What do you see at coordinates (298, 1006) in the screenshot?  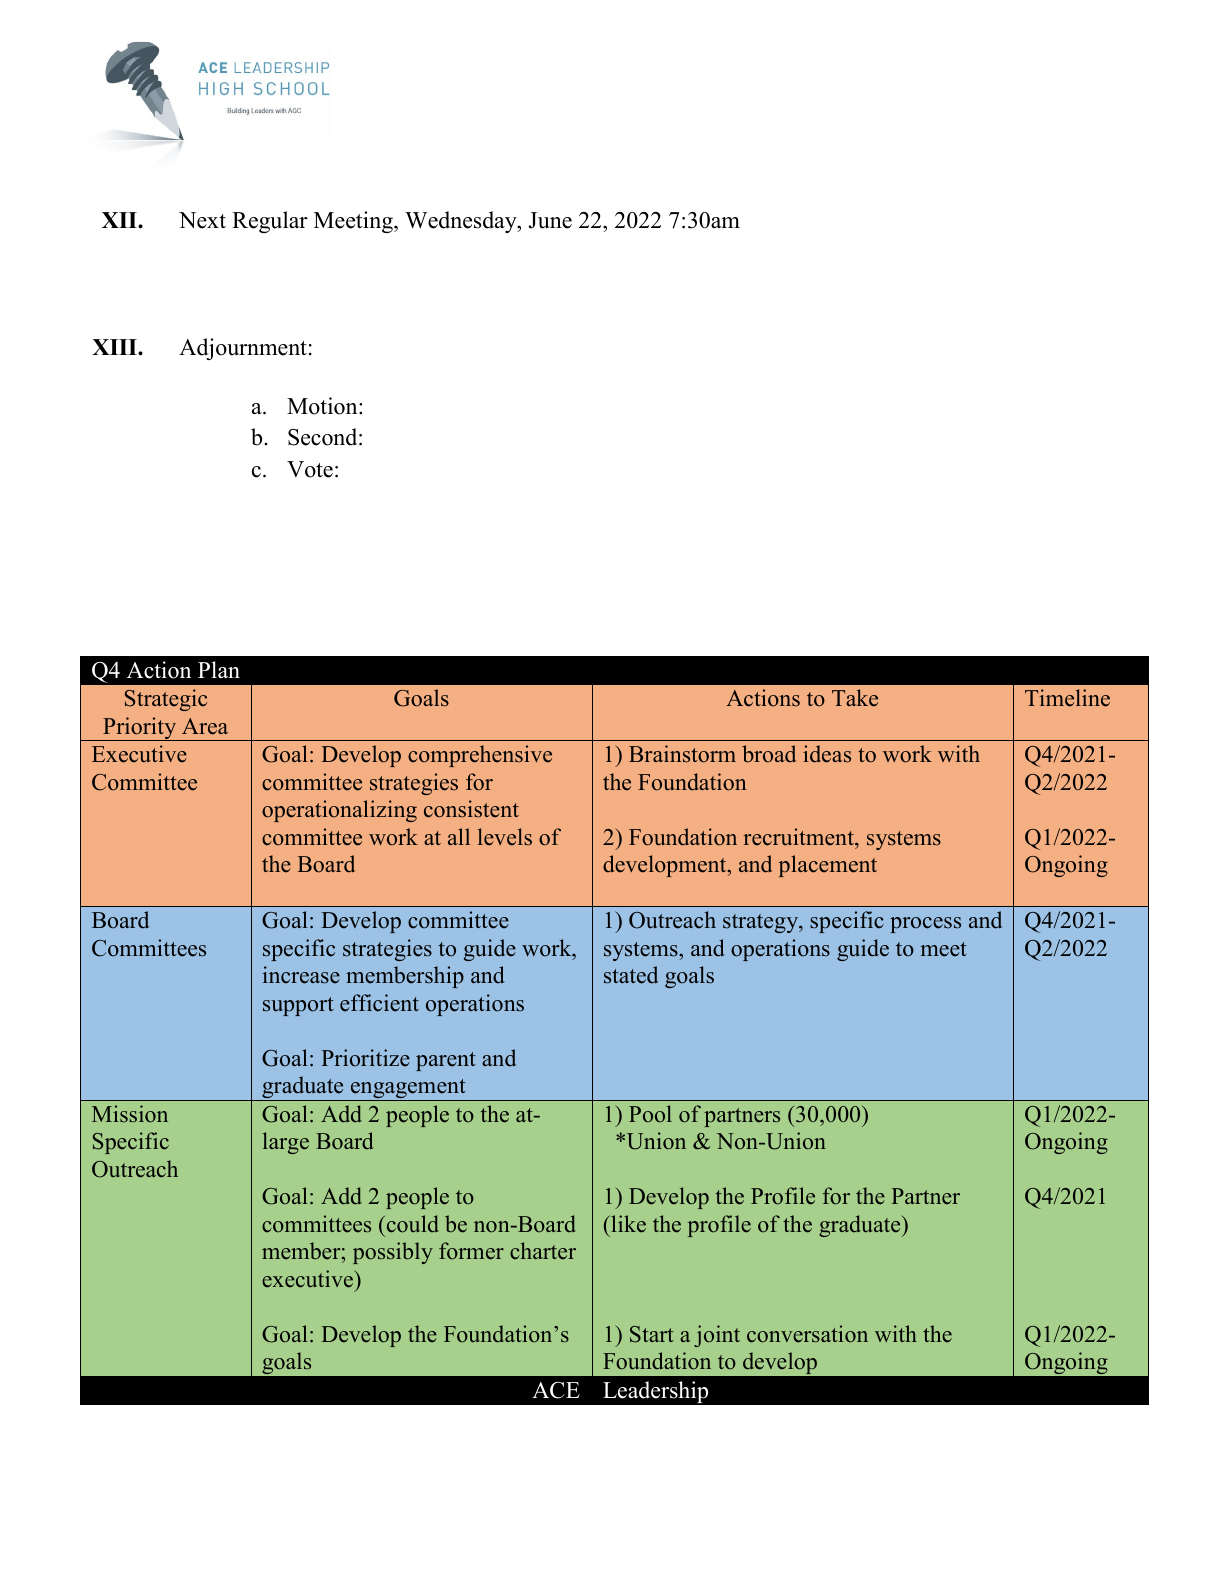 I see `support` at bounding box center [298, 1006].
